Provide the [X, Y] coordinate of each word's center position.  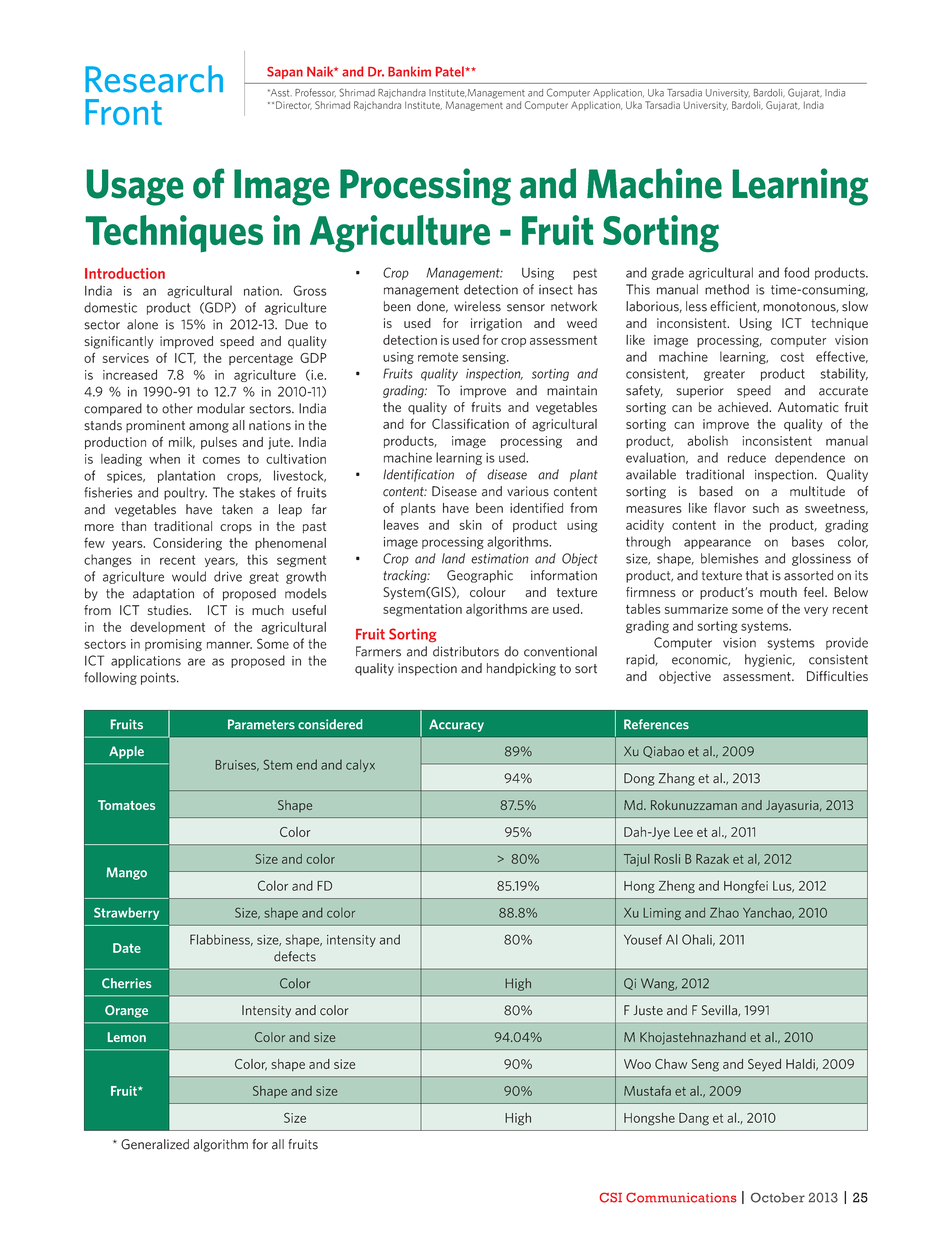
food [796, 272]
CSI [611, 1197]
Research [154, 79]
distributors [466, 651]
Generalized [155, 1144]
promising [173, 645]
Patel [451, 71]
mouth [778, 592]
